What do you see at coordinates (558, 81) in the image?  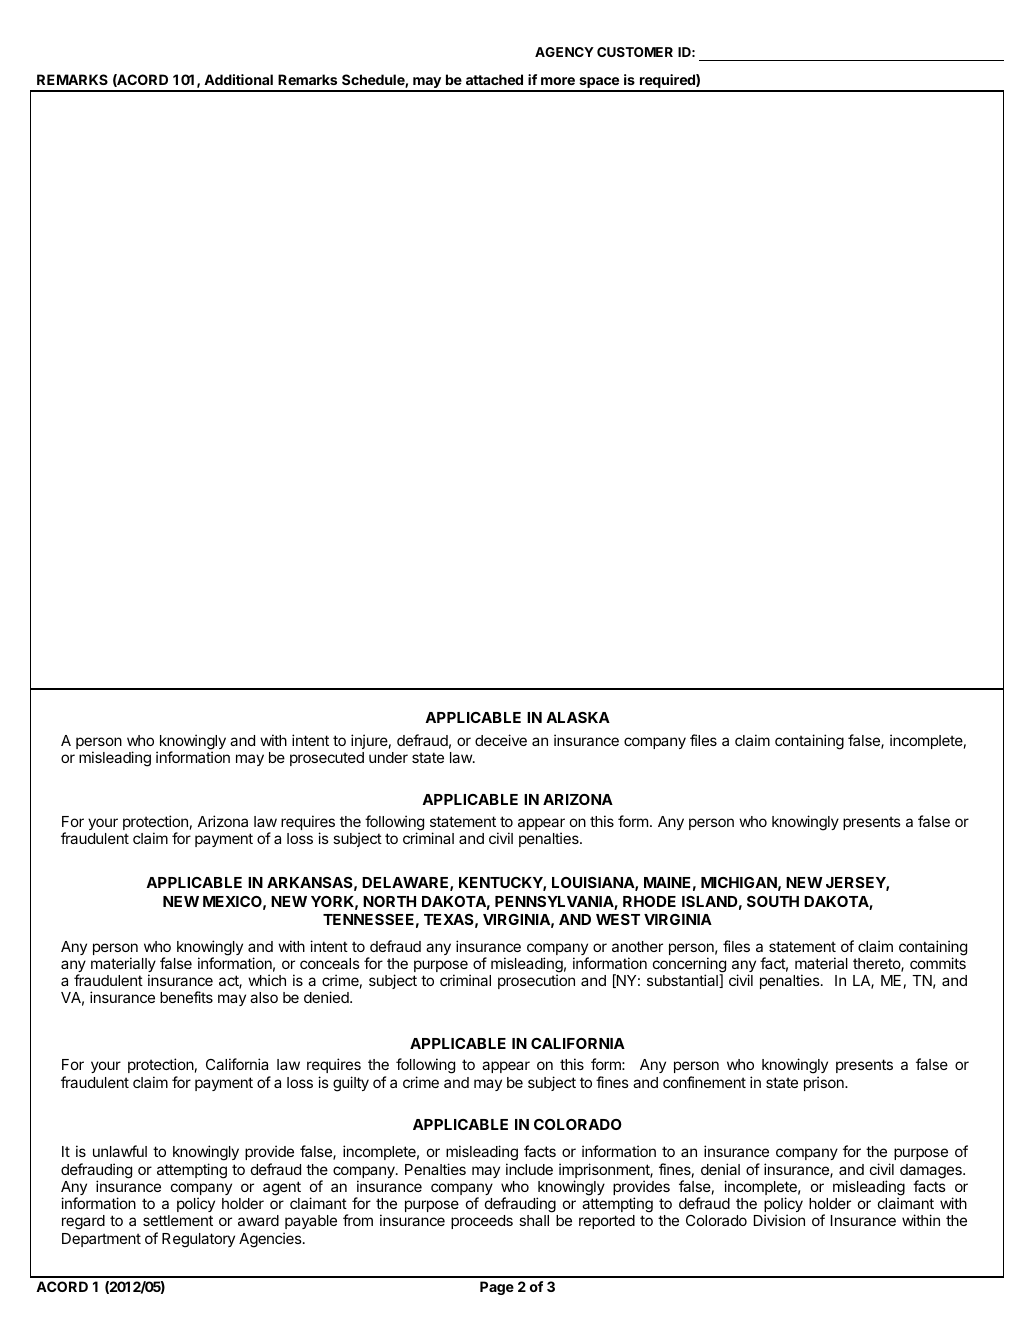 I see `more` at bounding box center [558, 81].
